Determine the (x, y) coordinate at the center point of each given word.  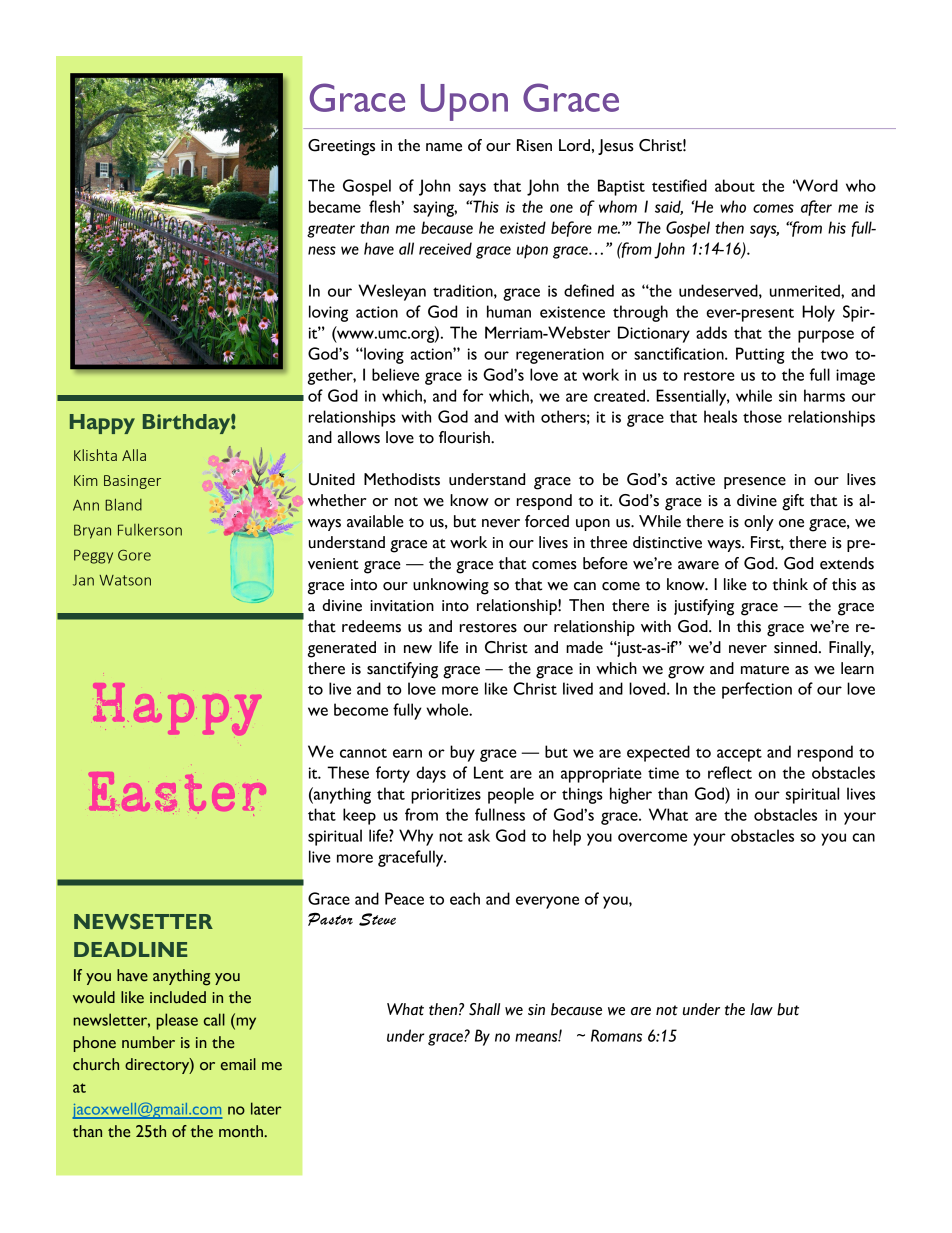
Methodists (402, 479)
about (735, 185)
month (242, 1131)
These (348, 772)
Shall (484, 1009)
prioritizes (446, 796)
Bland (123, 504)
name (444, 147)
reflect (730, 772)
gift (793, 502)
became (335, 206)
